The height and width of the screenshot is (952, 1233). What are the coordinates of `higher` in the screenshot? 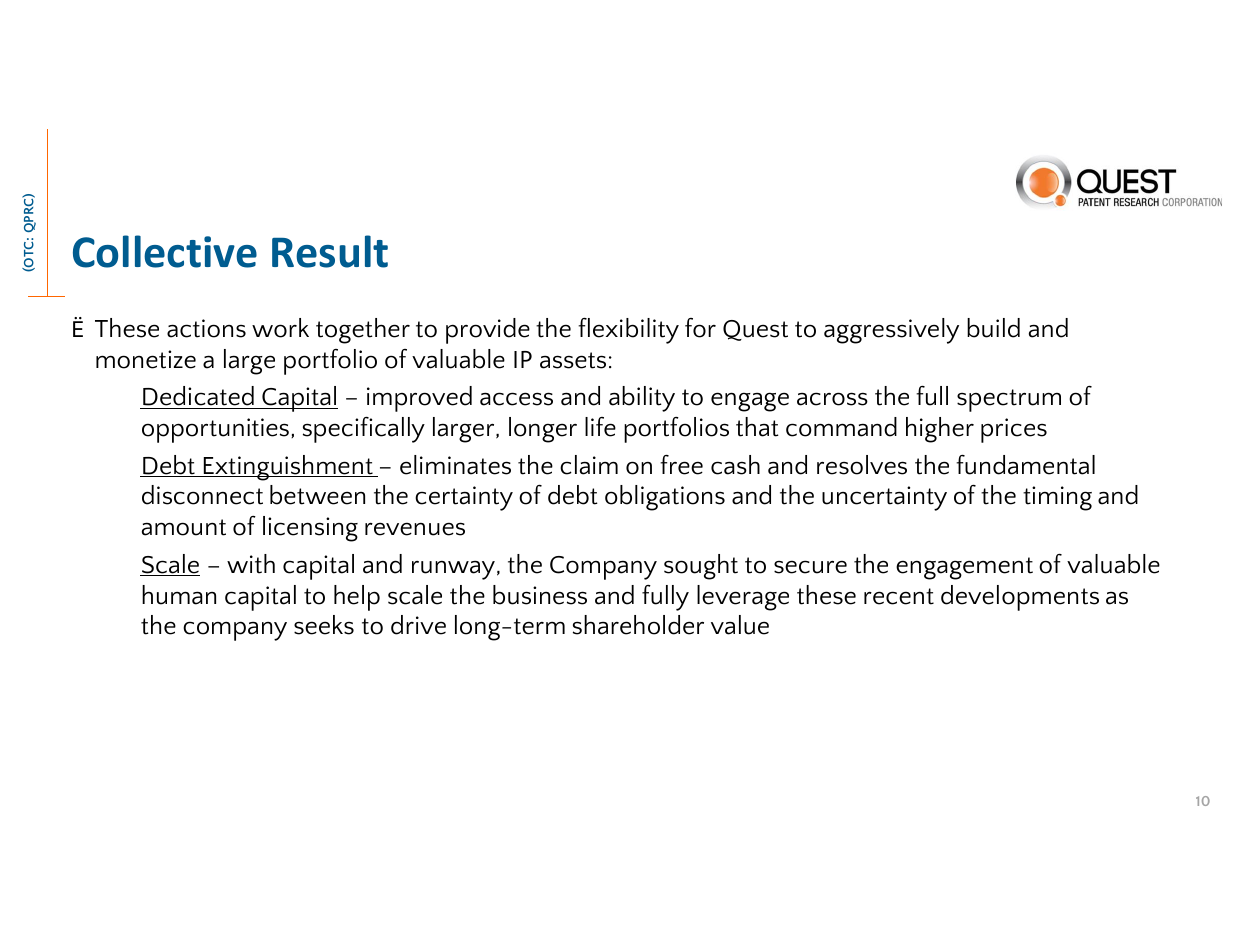 It's located at (940, 430).
